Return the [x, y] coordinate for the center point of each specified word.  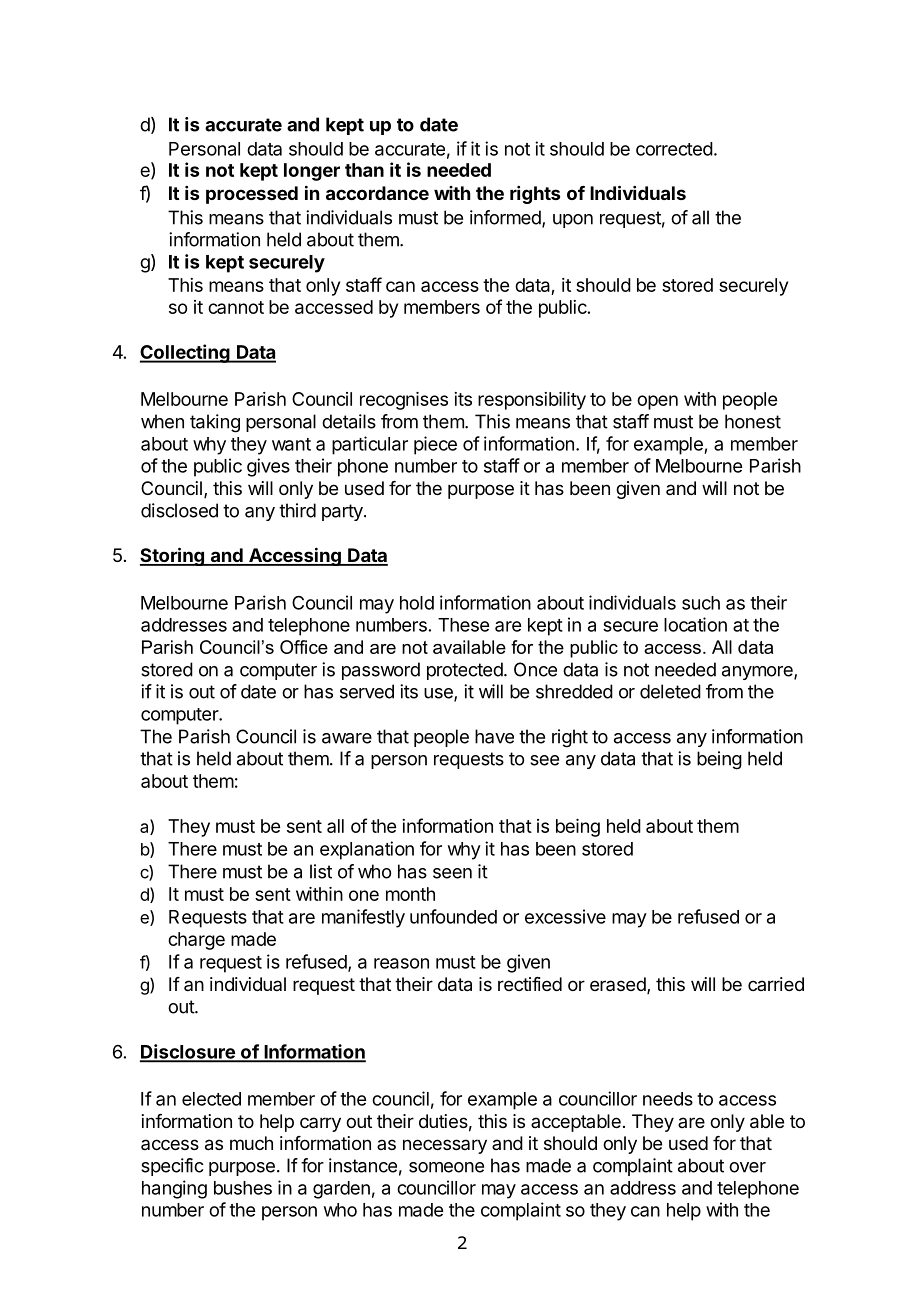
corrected [674, 149]
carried [776, 984]
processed [252, 195]
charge [196, 941]
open [657, 402]
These [463, 625]
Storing [173, 556]
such [701, 603]
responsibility [532, 401]
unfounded [453, 916]
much [251, 1143]
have [494, 736]
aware [347, 738]
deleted [670, 691]
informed [506, 218]
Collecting [186, 353]
